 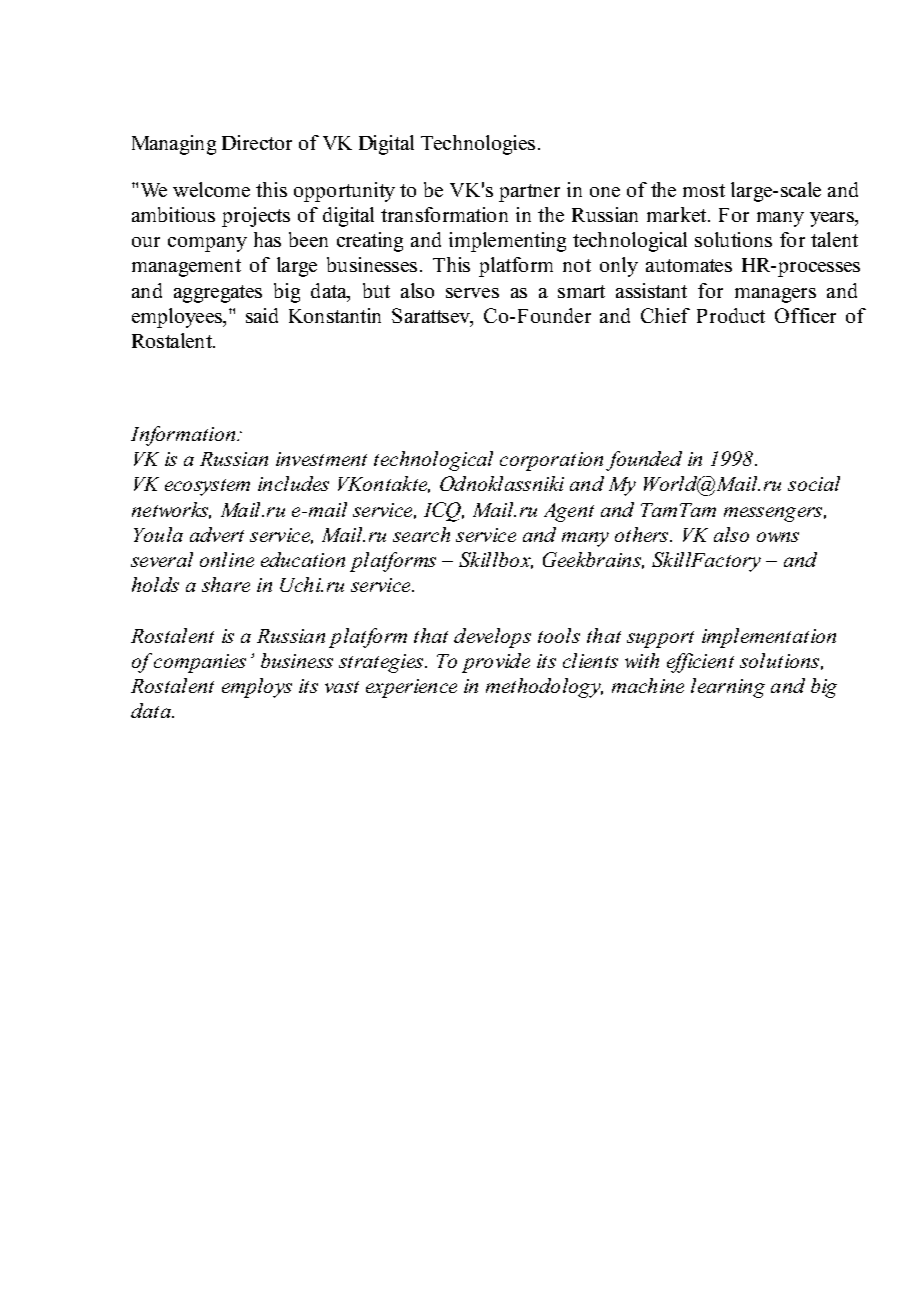 I want to click on most, so click(x=704, y=190).
